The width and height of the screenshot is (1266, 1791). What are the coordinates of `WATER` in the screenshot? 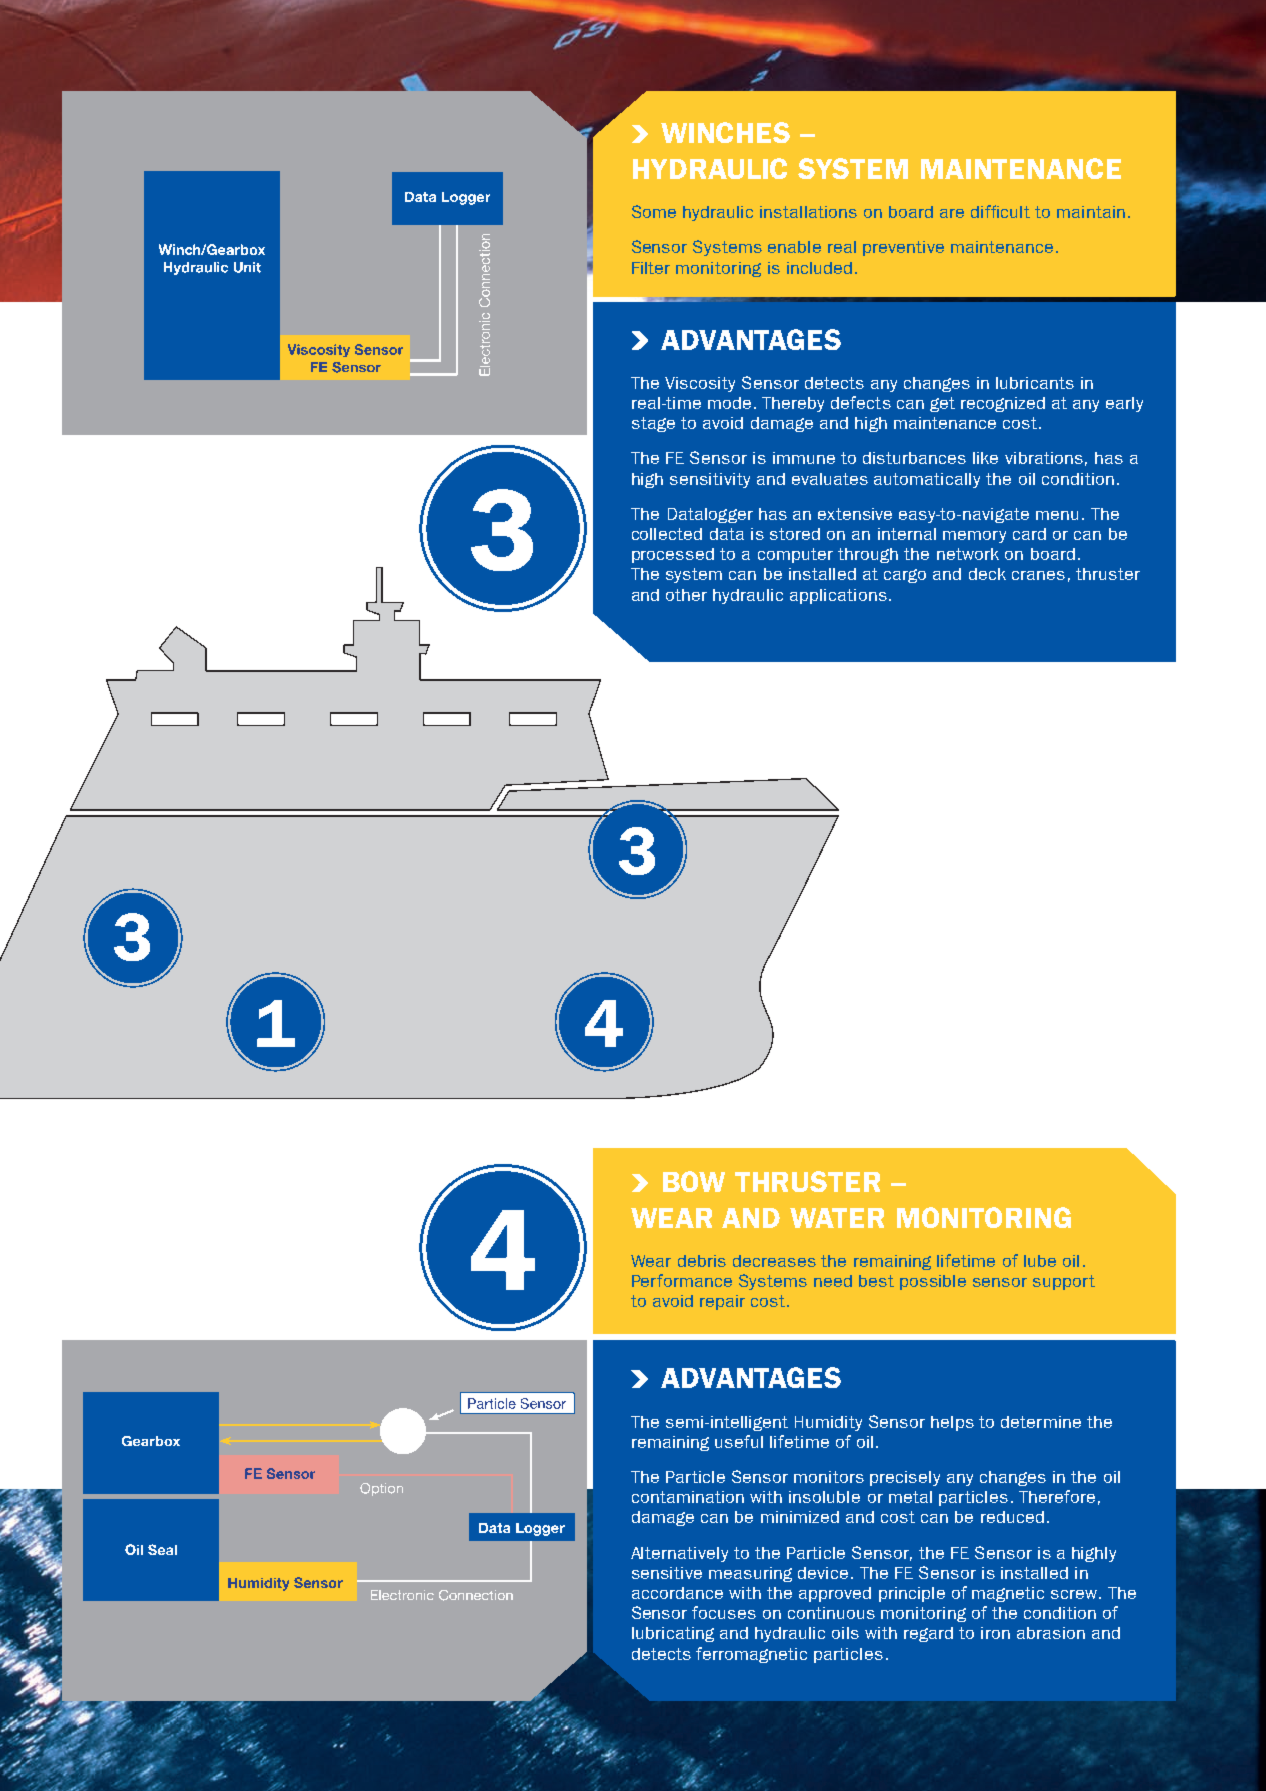 It's located at (837, 1218).
